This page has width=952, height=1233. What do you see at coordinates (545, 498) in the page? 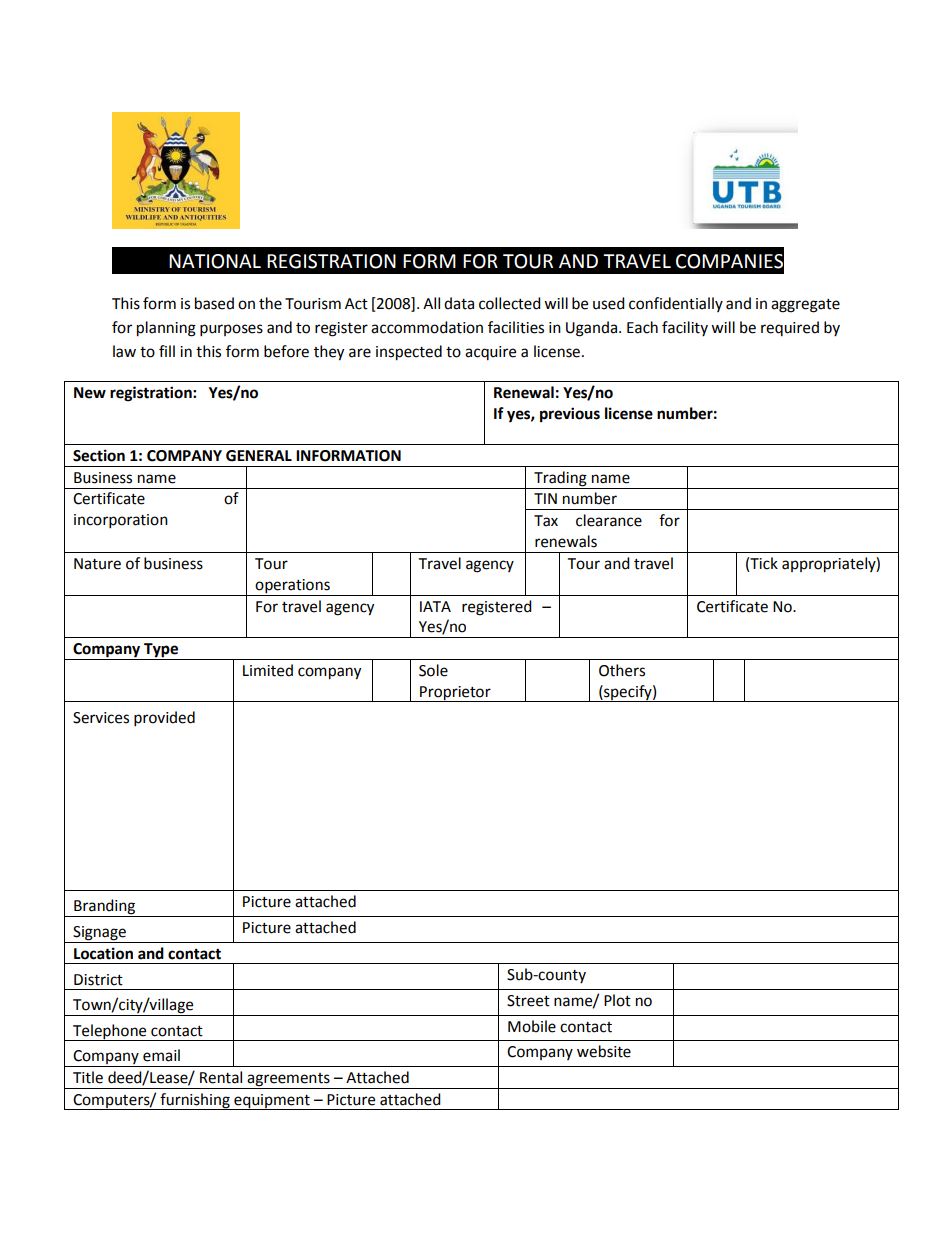
I see `TIN` at bounding box center [545, 498].
